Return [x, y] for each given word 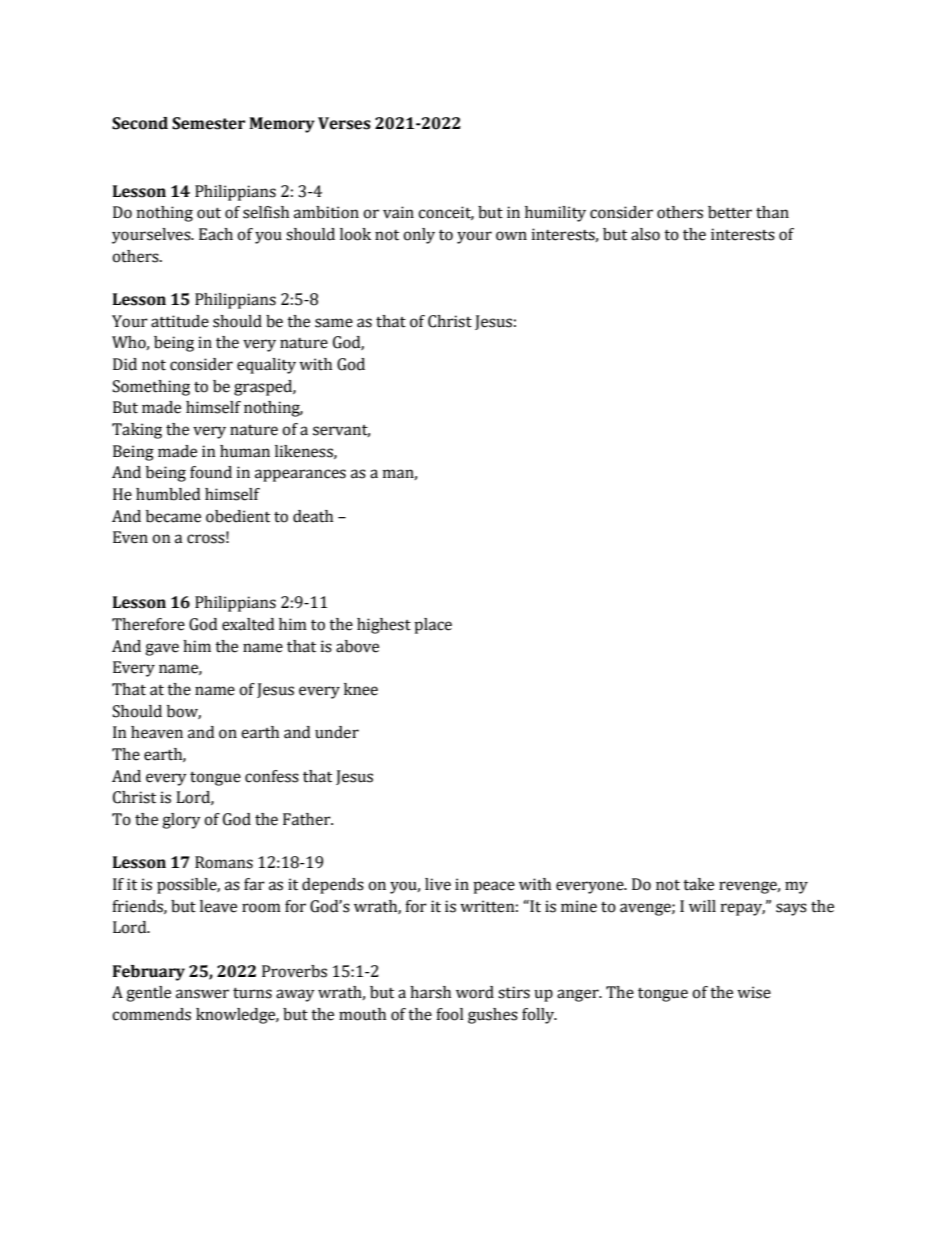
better [730, 212]
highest [384, 626]
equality [266, 366]
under [337, 732]
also [645, 234]
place [433, 626]
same [334, 323]
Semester [208, 123]
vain [398, 212]
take [698, 884]
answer [202, 994]
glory [181, 821]
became [173, 516]
